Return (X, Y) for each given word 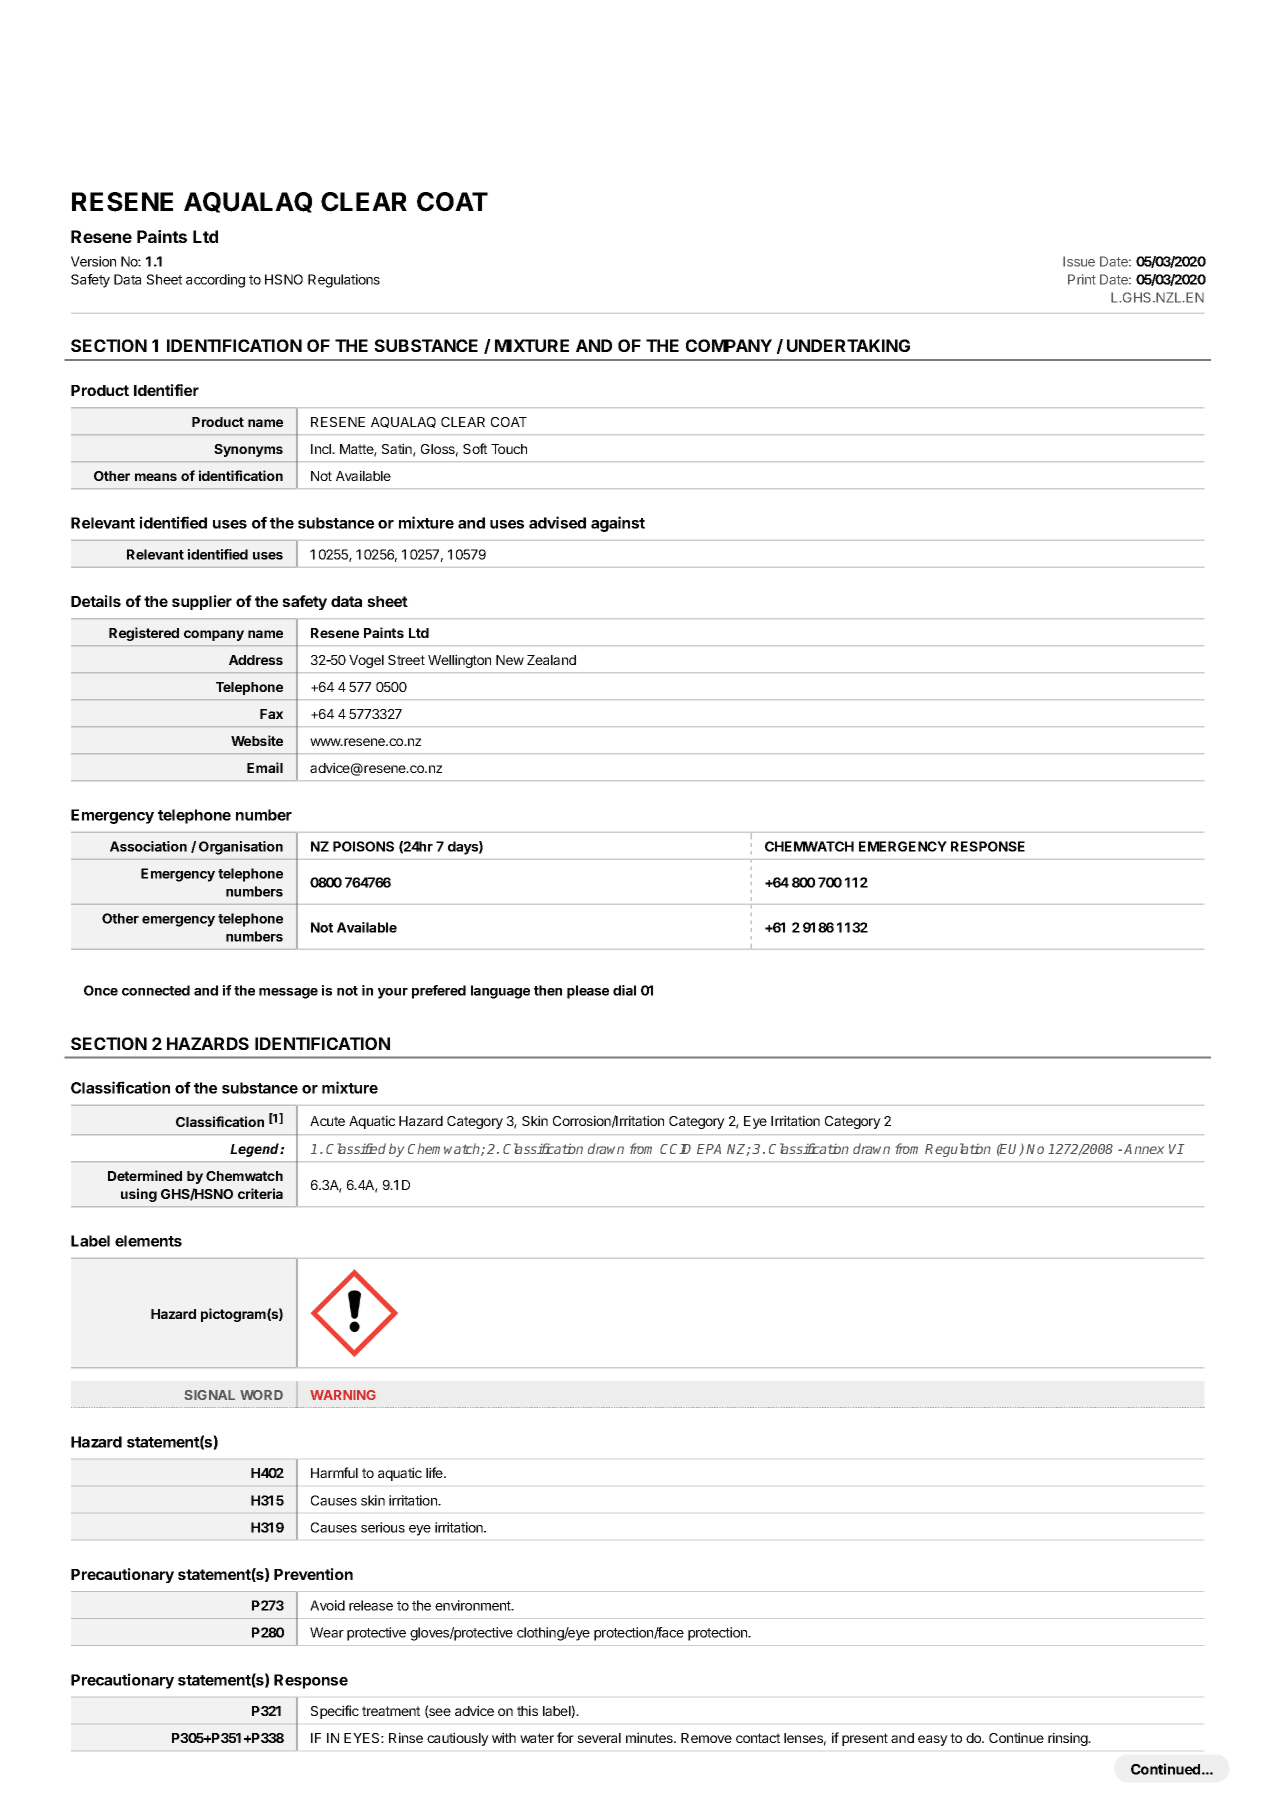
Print (1082, 279)
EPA (709, 1149)
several (599, 1738)
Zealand (551, 660)
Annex (1144, 1149)
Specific (335, 1712)
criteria (260, 1193)
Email (265, 767)
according (215, 281)
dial (624, 990)
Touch (509, 449)
